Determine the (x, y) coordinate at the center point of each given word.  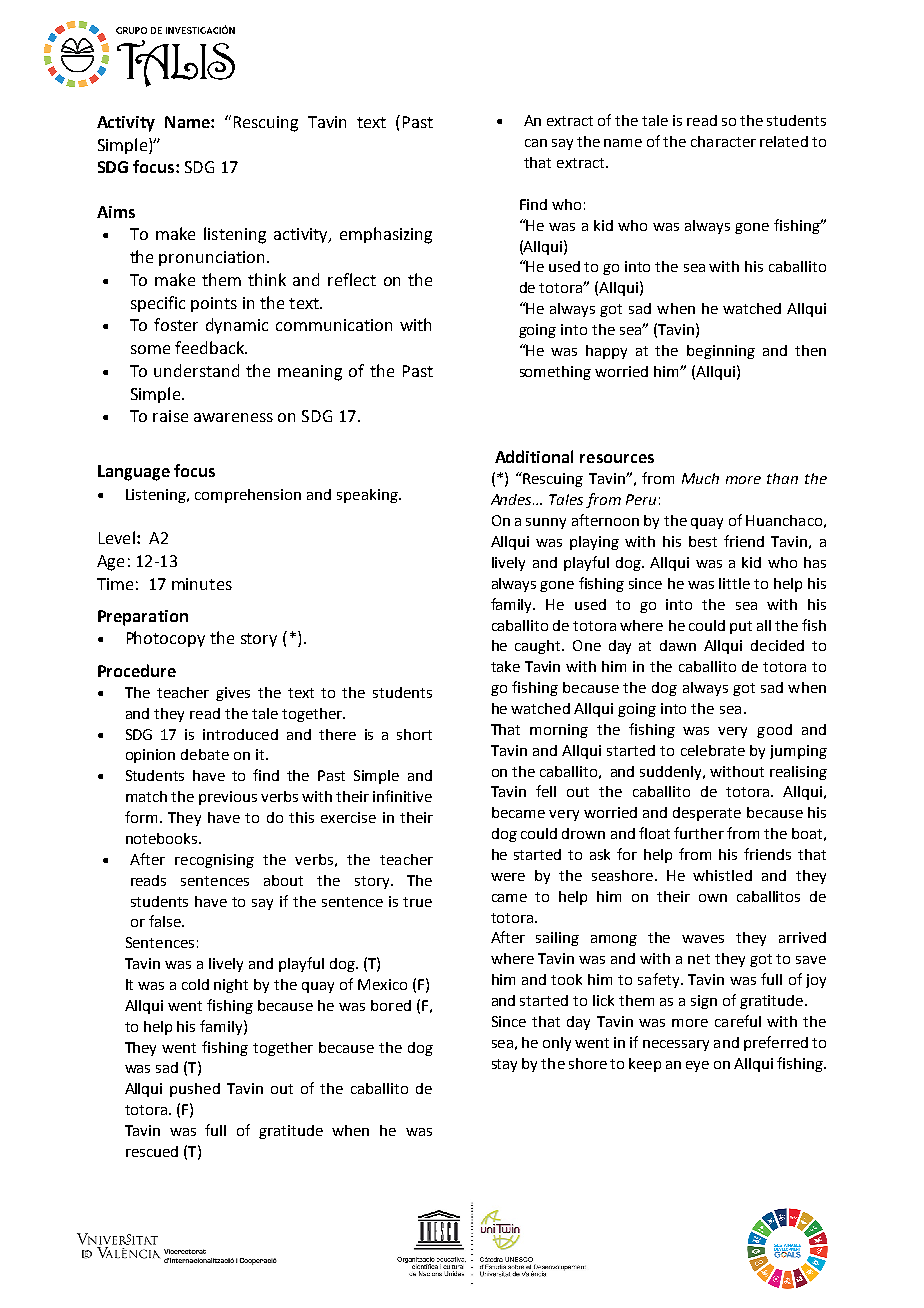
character (723, 141)
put (741, 627)
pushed (195, 1090)
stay (504, 1065)
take (505, 666)
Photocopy (166, 639)
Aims (116, 212)
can (536, 143)
